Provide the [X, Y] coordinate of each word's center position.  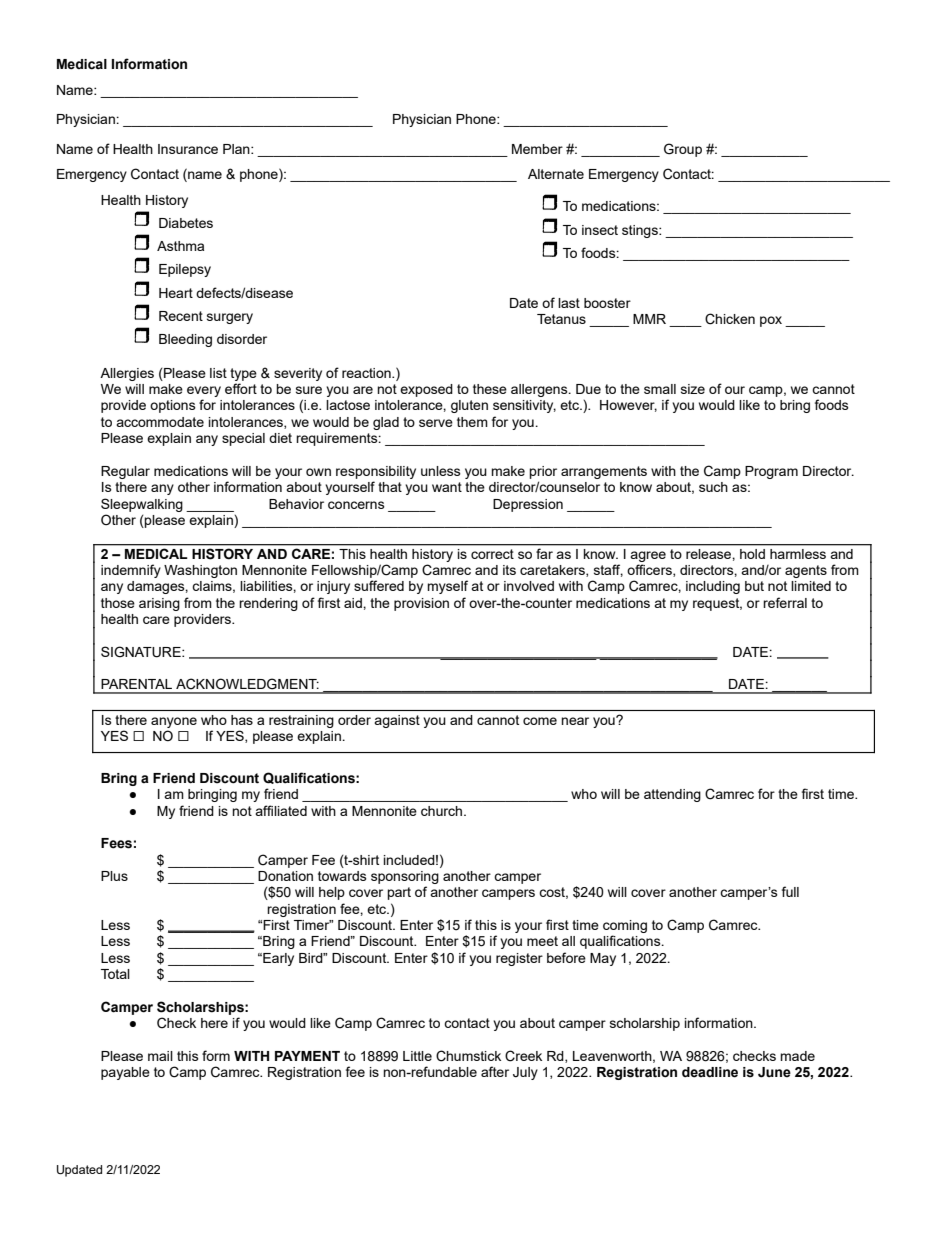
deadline [710, 1072]
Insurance [188, 149]
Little [417, 1056]
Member [537, 149]
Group [683, 150]
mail [160, 1056]
